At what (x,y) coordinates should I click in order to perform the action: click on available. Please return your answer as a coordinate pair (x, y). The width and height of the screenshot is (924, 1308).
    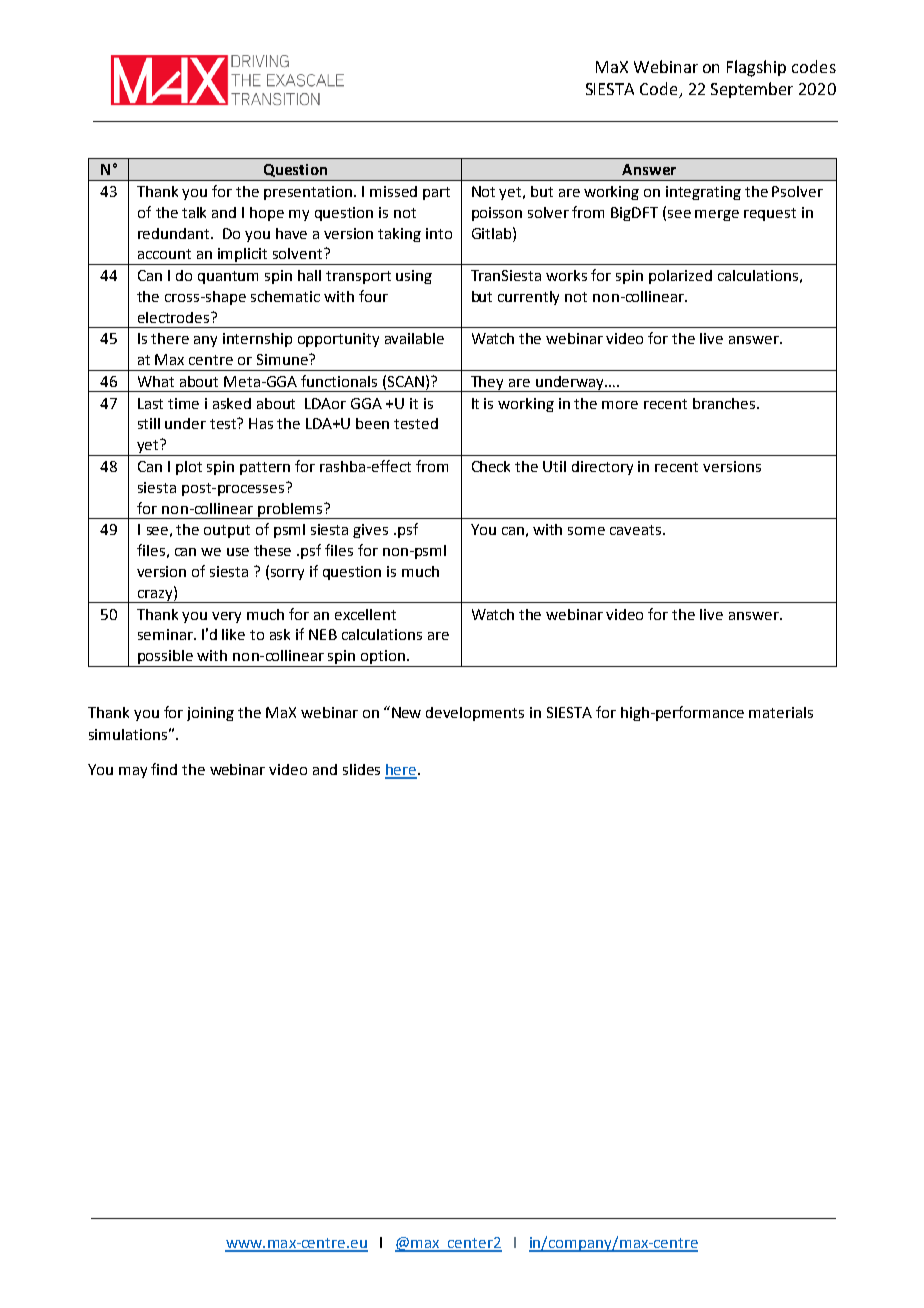
    Looking at the image, I should click on (414, 338).
